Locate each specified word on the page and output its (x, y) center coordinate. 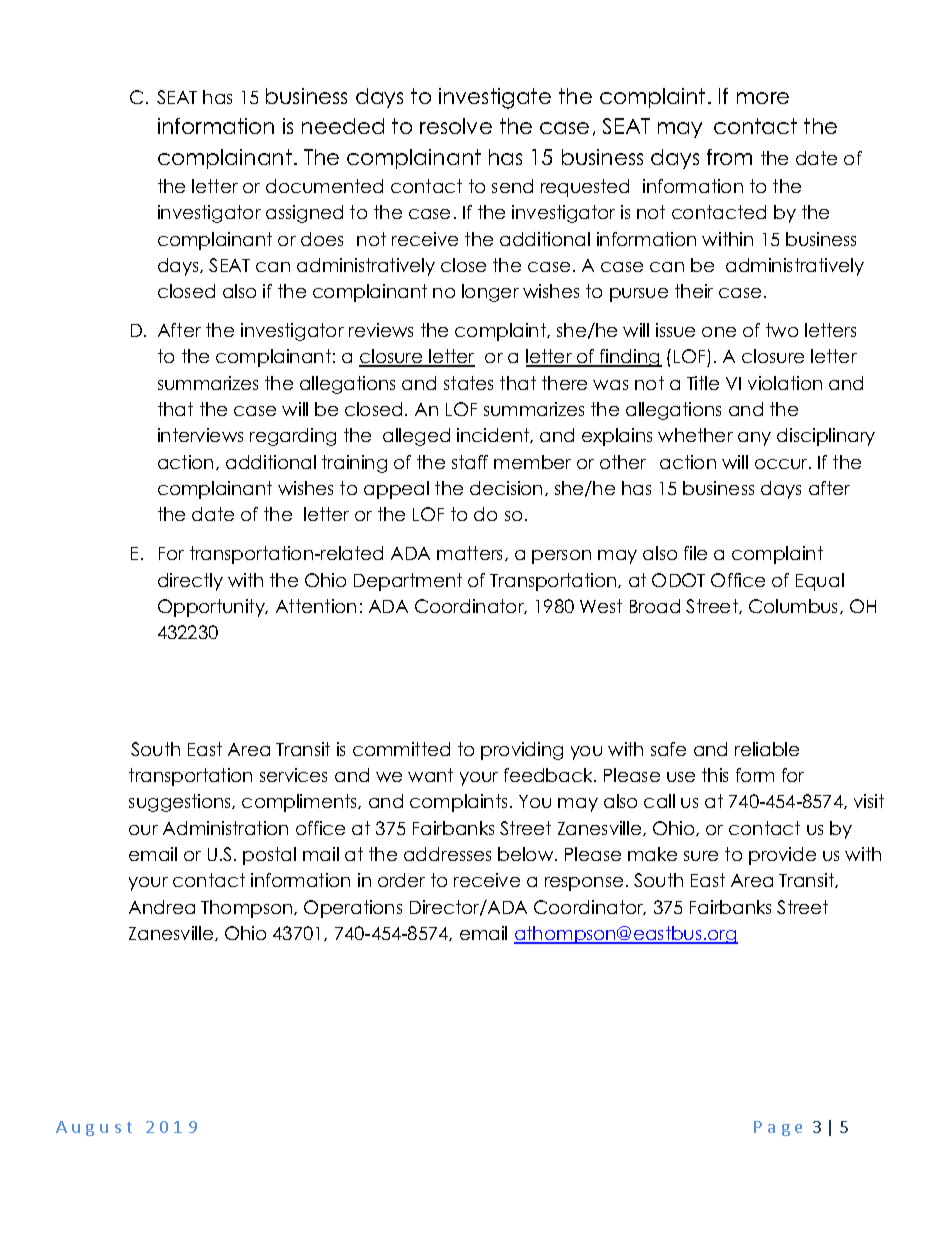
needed (343, 126)
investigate (495, 98)
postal (269, 856)
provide (782, 856)
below (527, 854)
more (763, 98)
